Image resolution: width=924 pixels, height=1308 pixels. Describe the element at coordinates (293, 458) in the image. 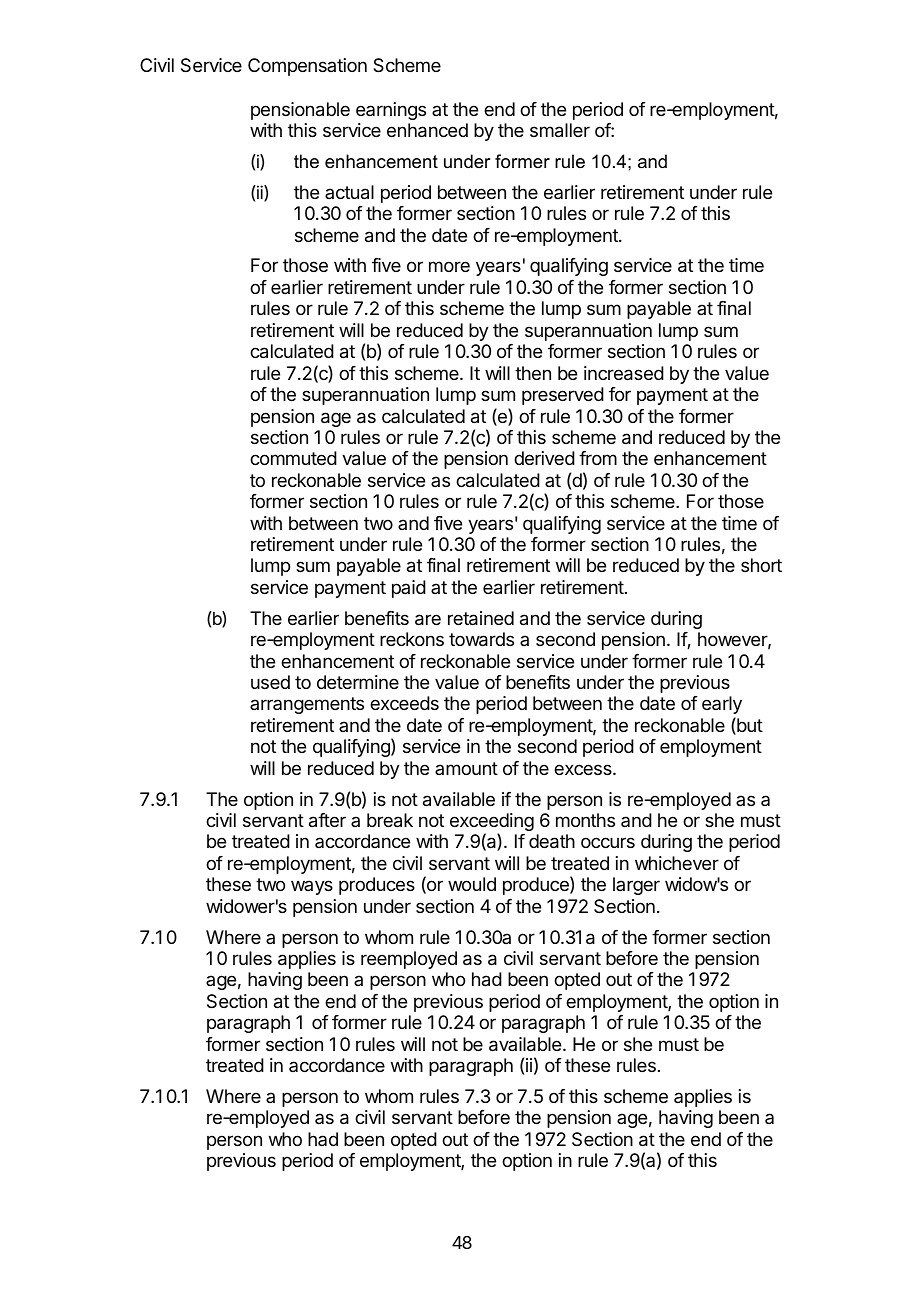

I see `commuted` at that location.
